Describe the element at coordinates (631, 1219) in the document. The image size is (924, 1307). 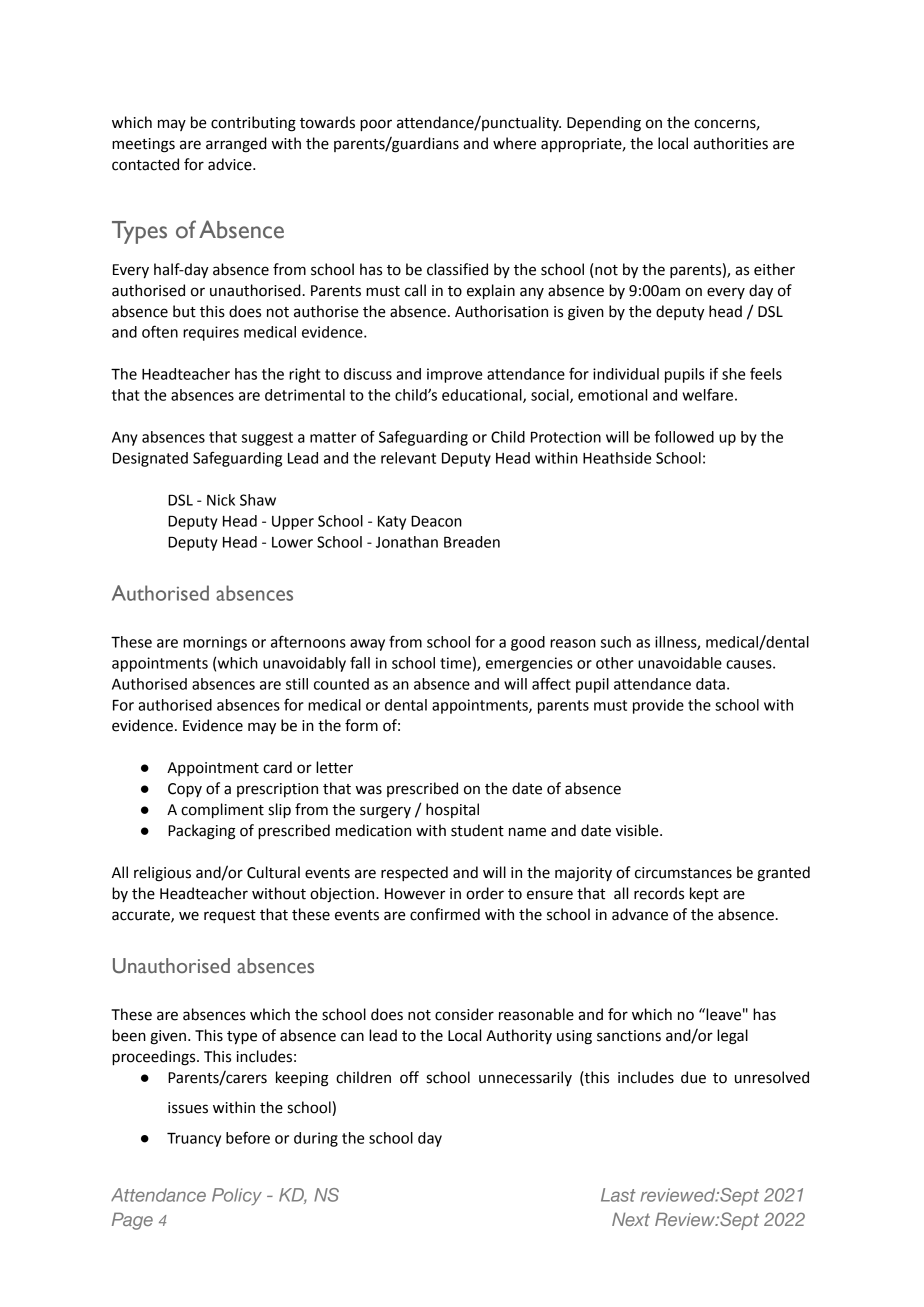
I see `Next` at that location.
